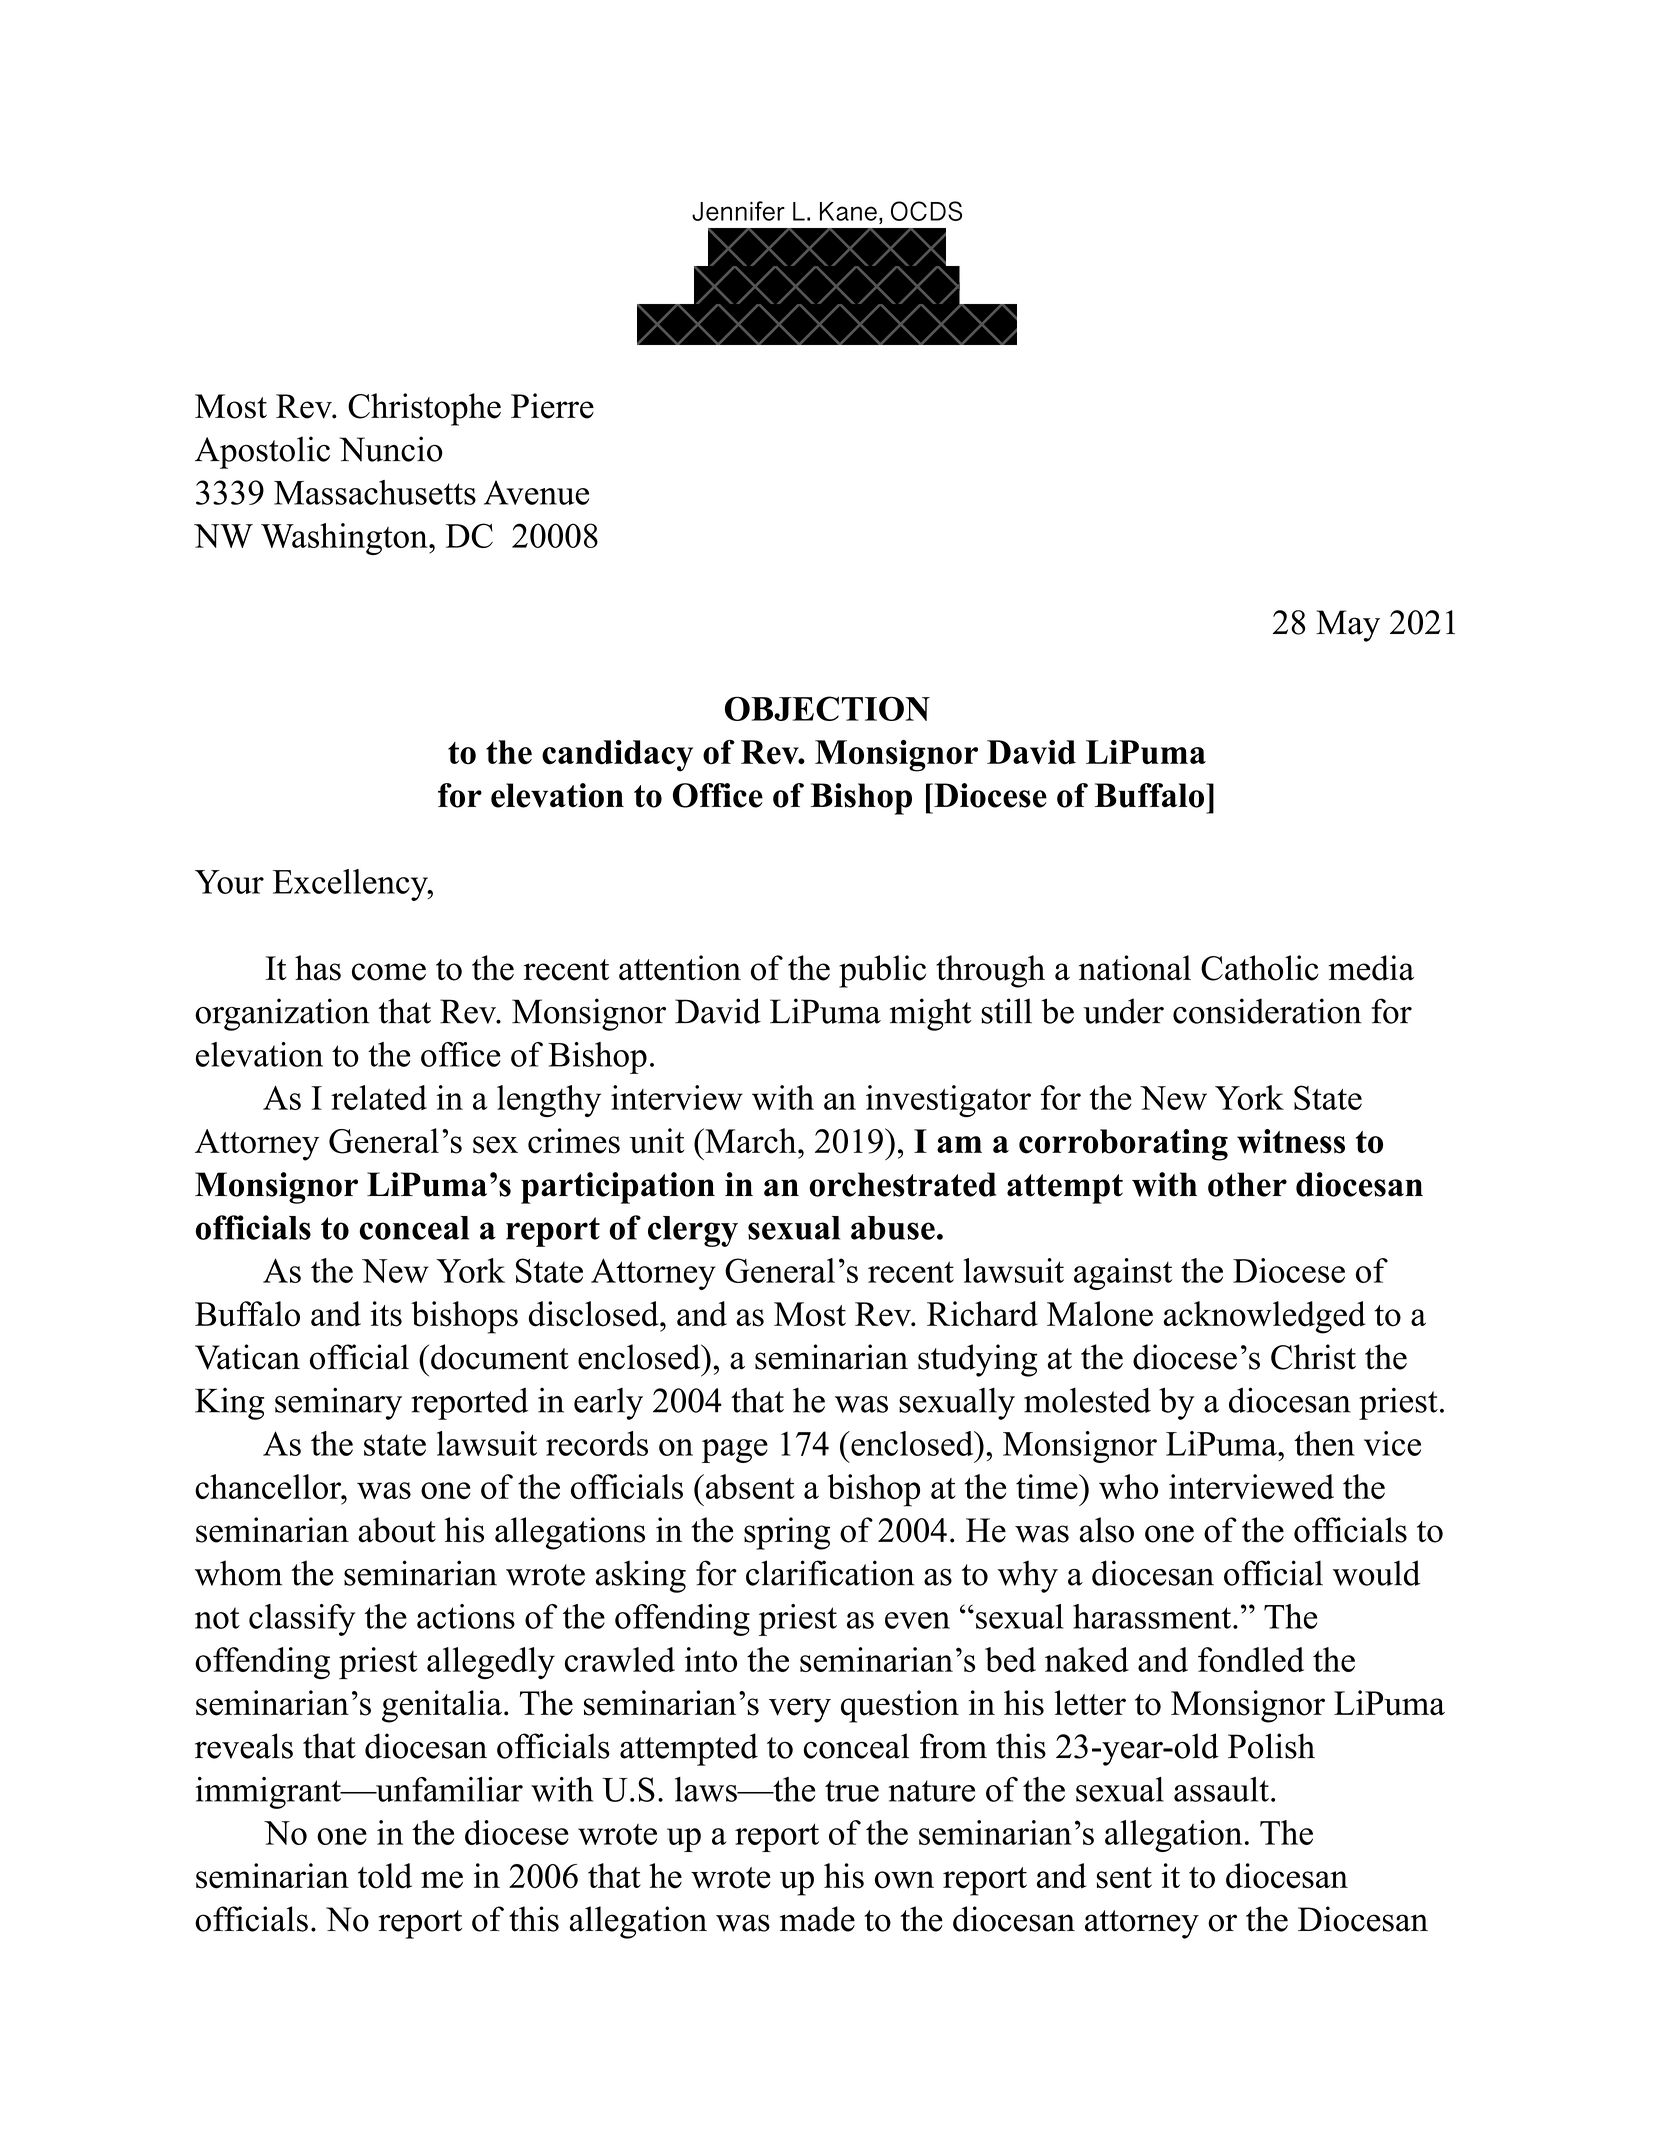  Describe the element at coordinates (552, 406) in the screenshot. I see `Pierre` at that location.
